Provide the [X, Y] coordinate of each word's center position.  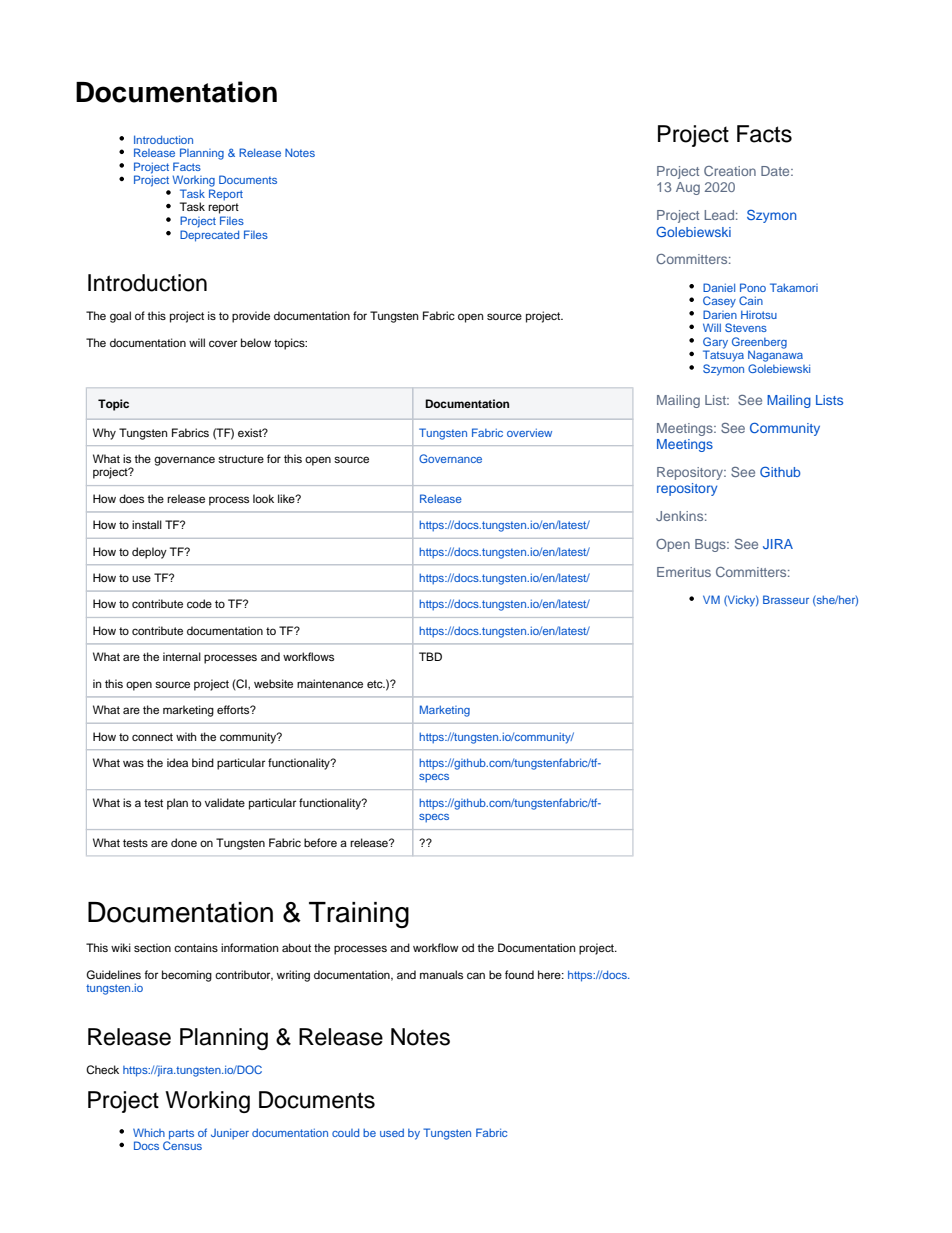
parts [180, 1135]
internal [182, 656]
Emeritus [684, 572]
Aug [688, 188]
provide [251, 317]
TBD [430, 656]
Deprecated [209, 236]
